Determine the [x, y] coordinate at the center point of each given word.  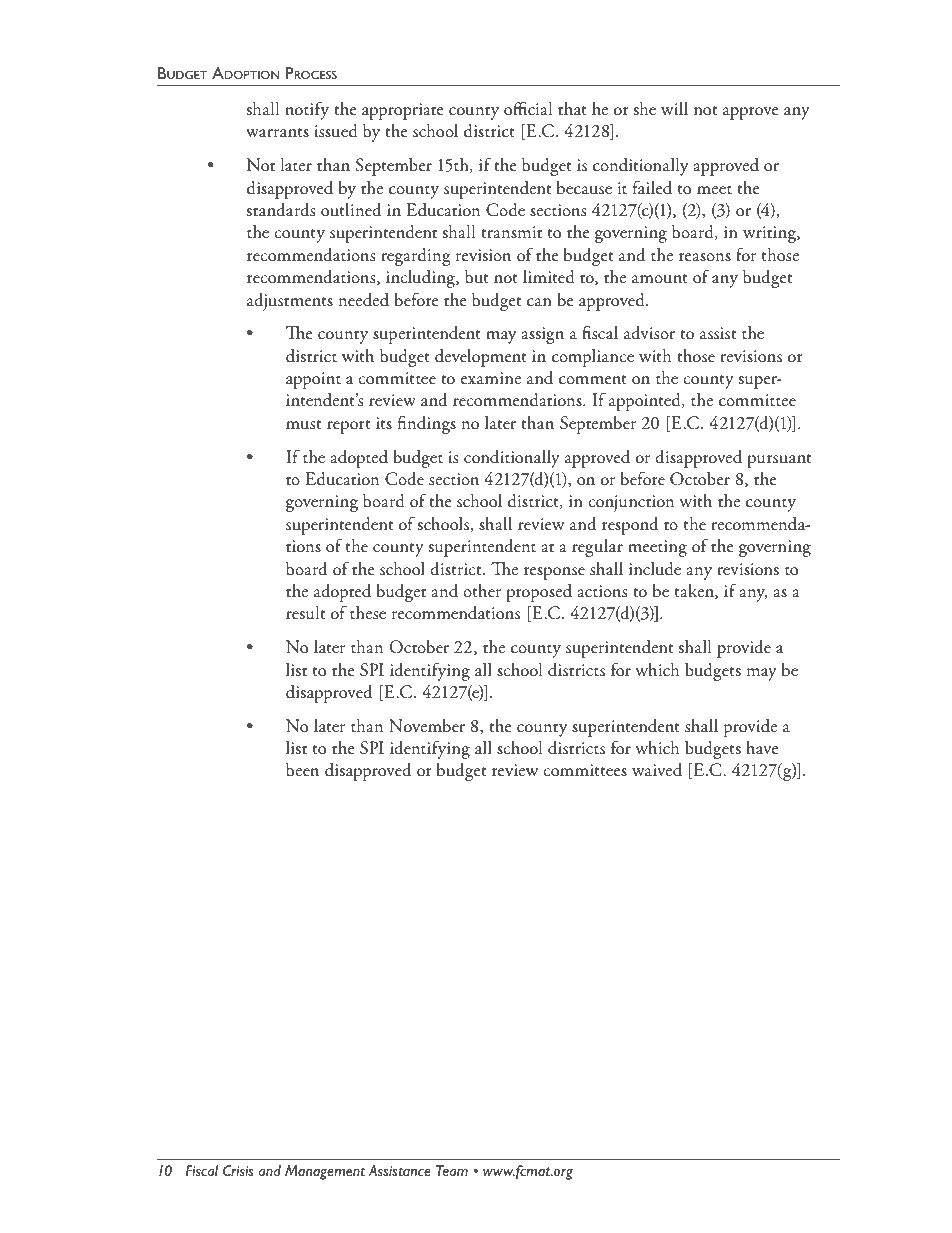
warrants [277, 133]
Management [325, 1172]
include [655, 569]
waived [657, 770]
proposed [539, 593]
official [528, 108]
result [305, 613]
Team [452, 1170]
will [674, 108]
